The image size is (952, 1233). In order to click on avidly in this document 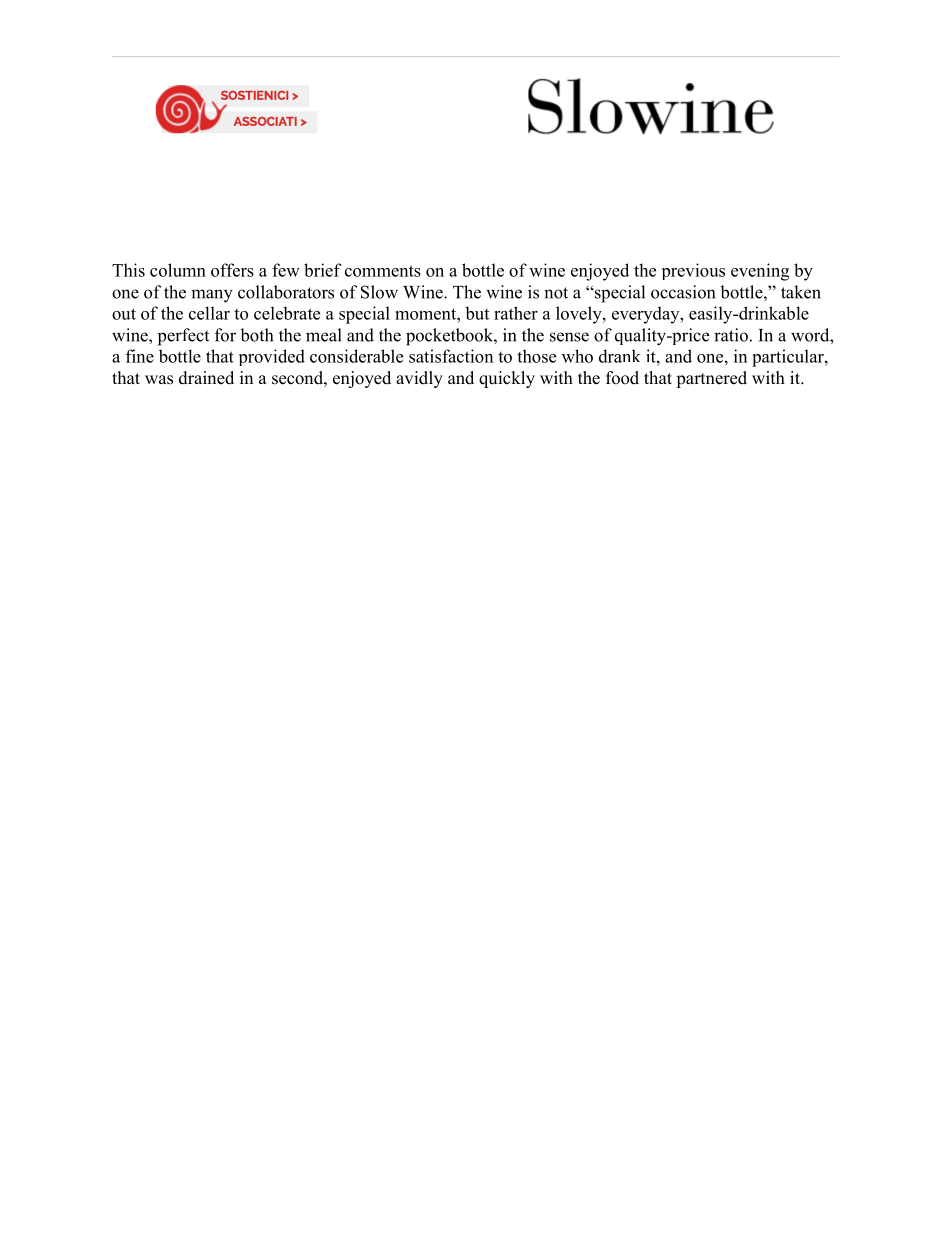, I will do `click(419, 379)`.
